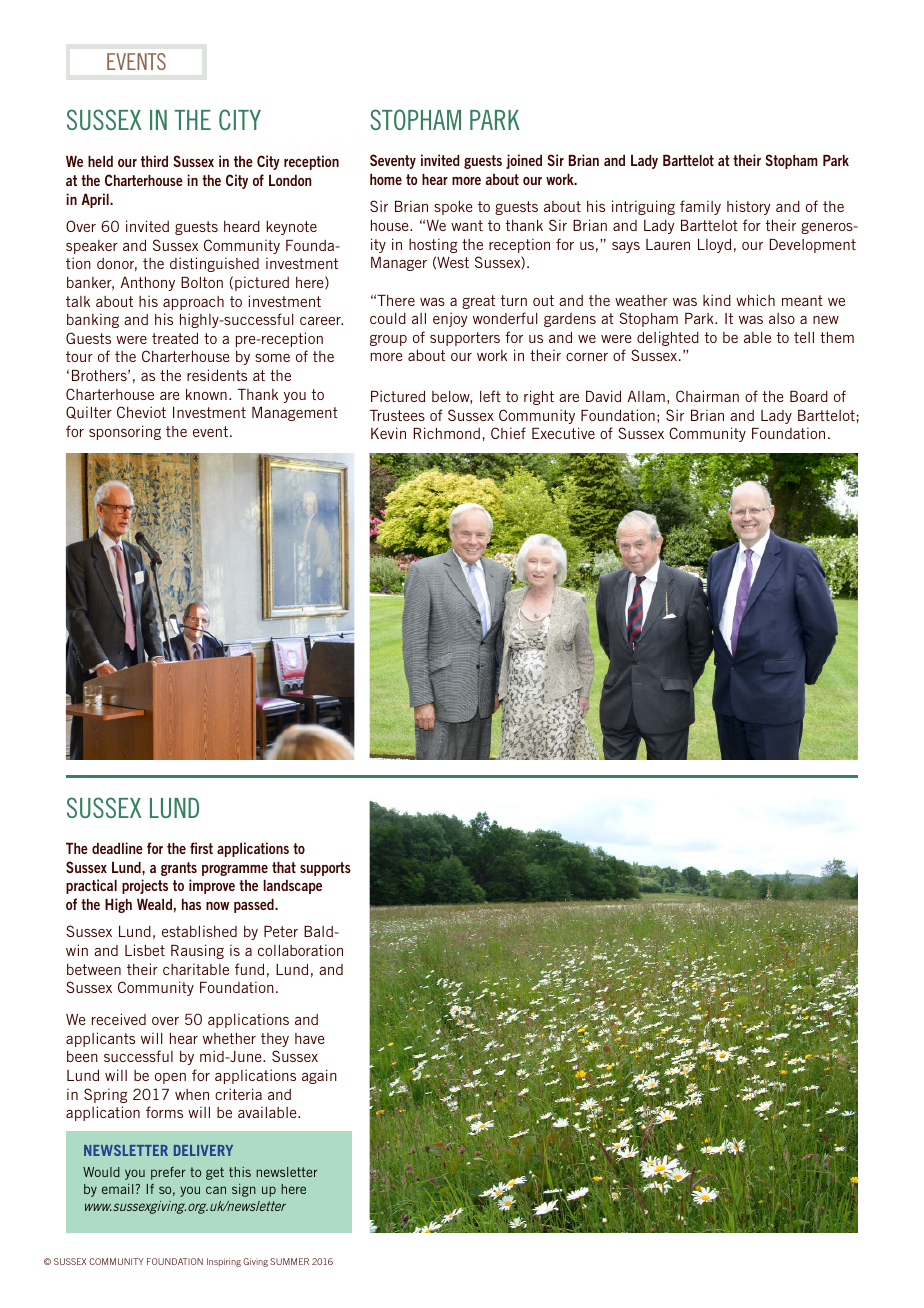  What do you see at coordinates (325, 869) in the screenshot?
I see `supports` at bounding box center [325, 869].
